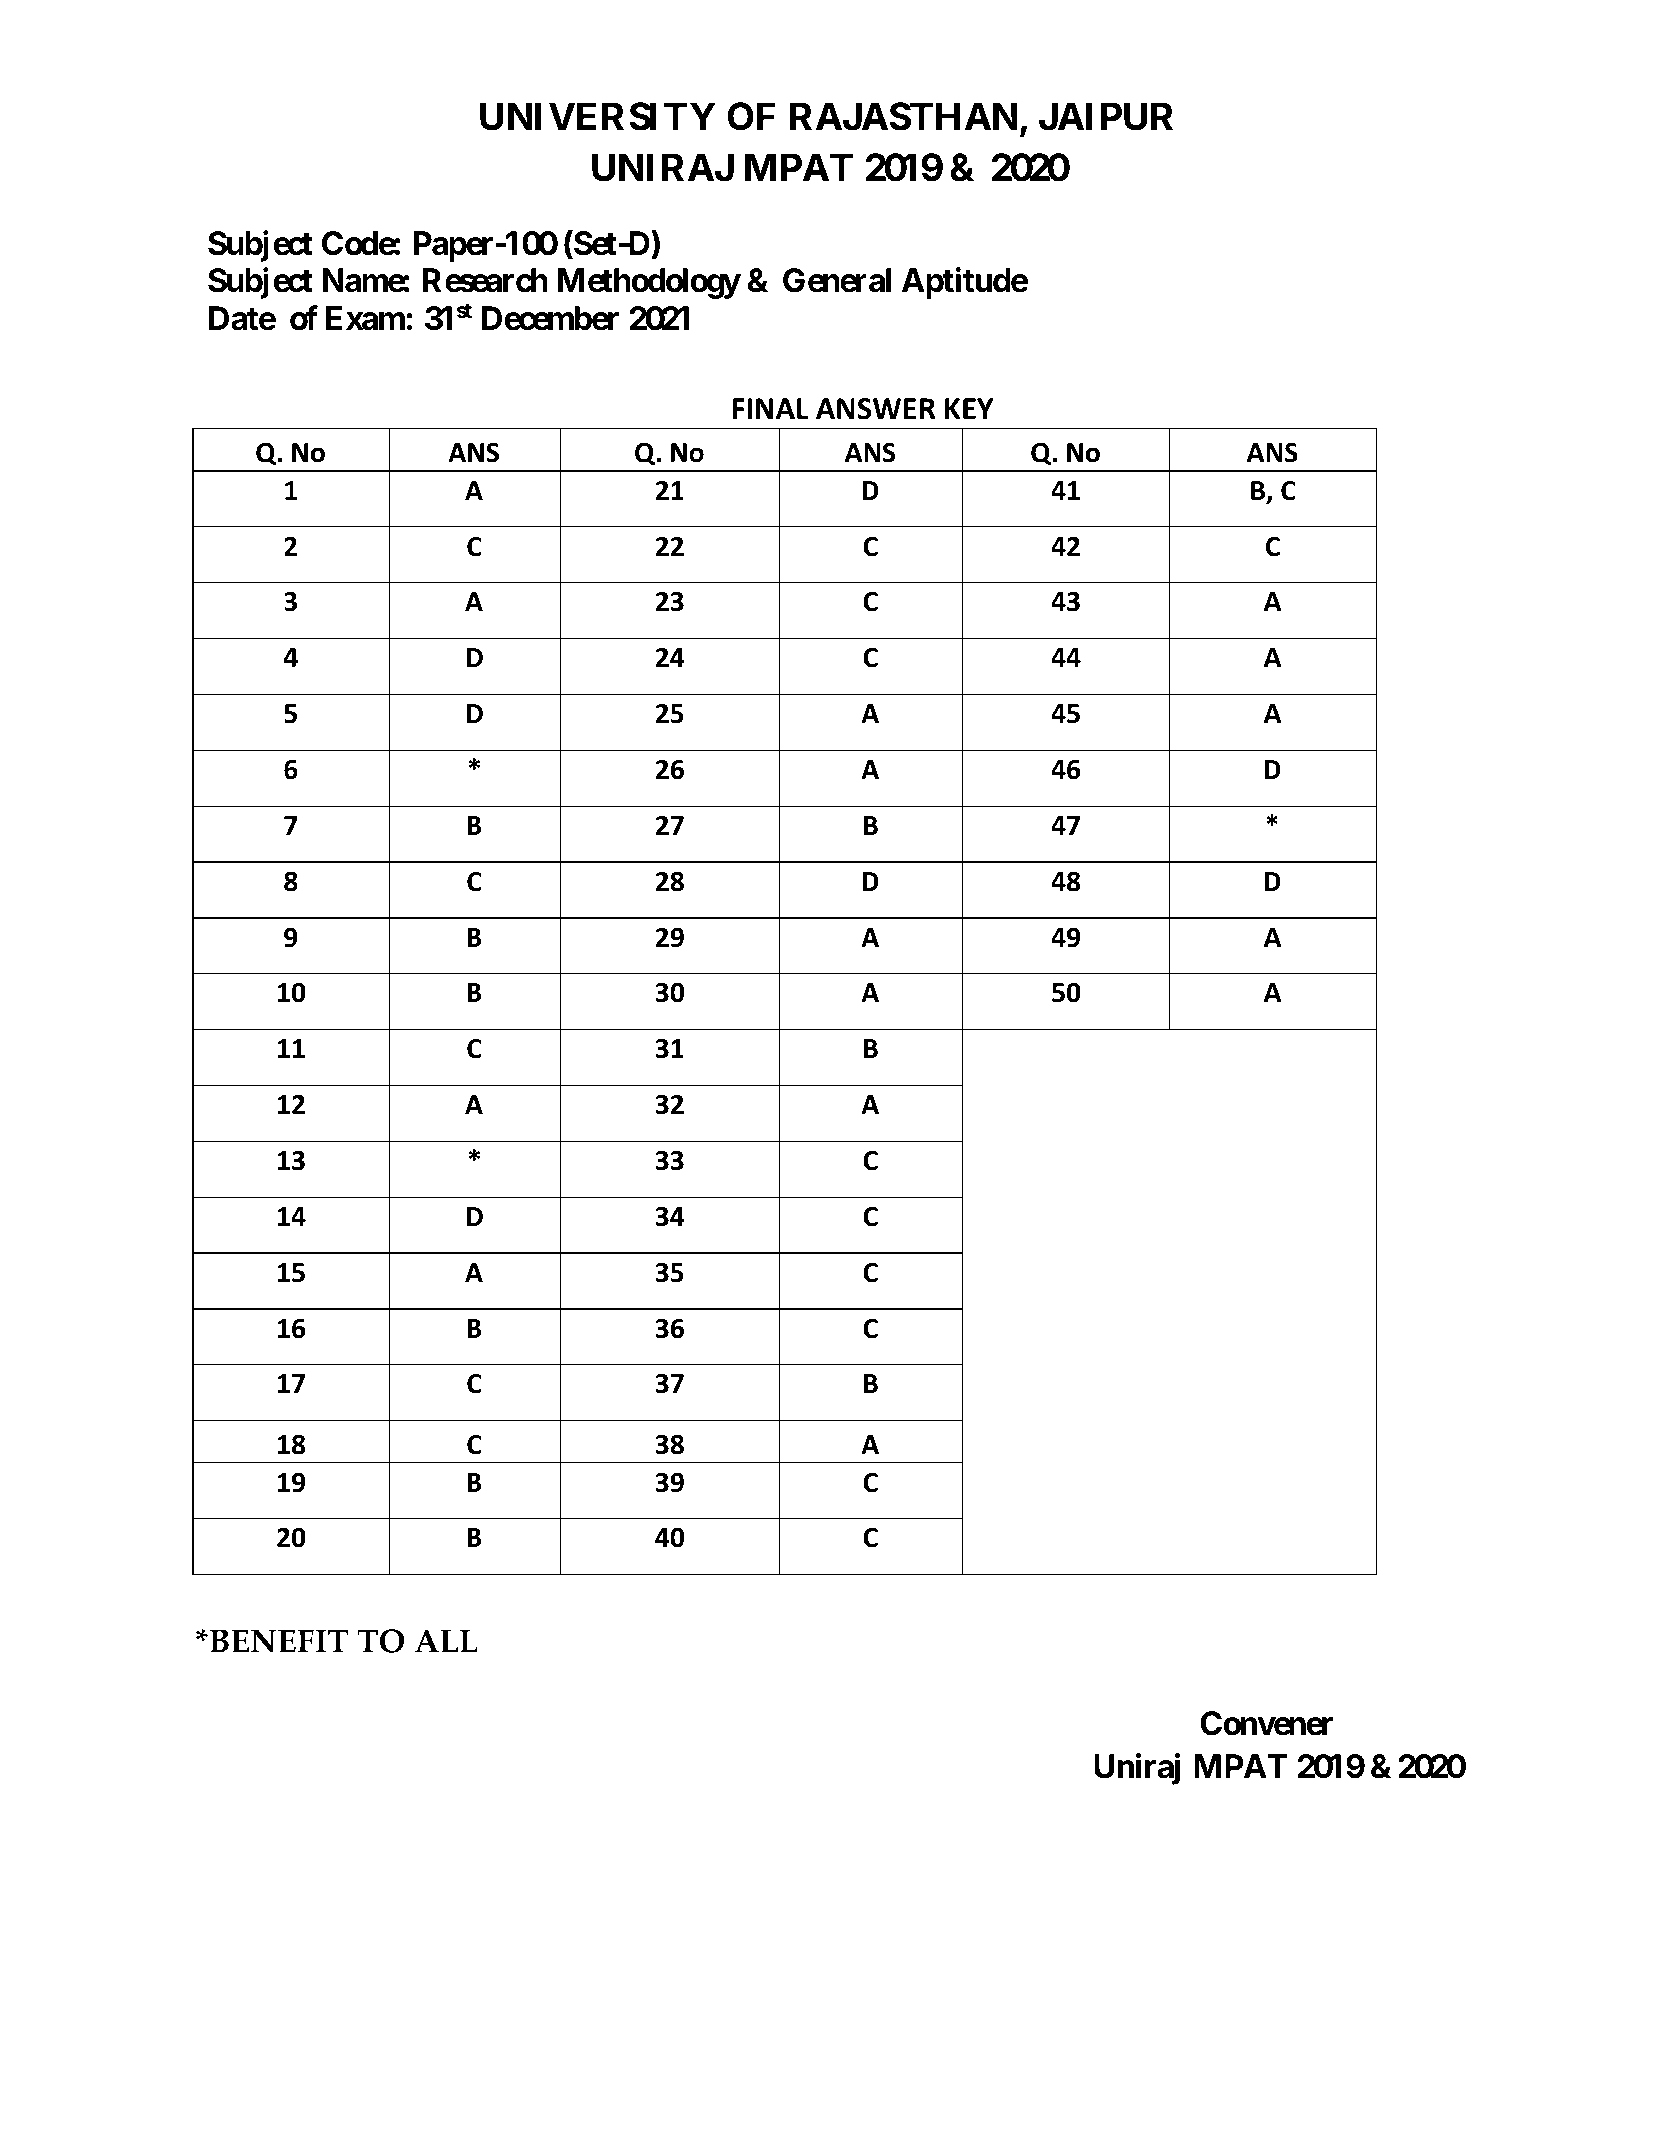 The height and width of the page is (2143, 1656). What do you see at coordinates (598, 116) in the page?
I see `UNIVERSITY` at bounding box center [598, 116].
